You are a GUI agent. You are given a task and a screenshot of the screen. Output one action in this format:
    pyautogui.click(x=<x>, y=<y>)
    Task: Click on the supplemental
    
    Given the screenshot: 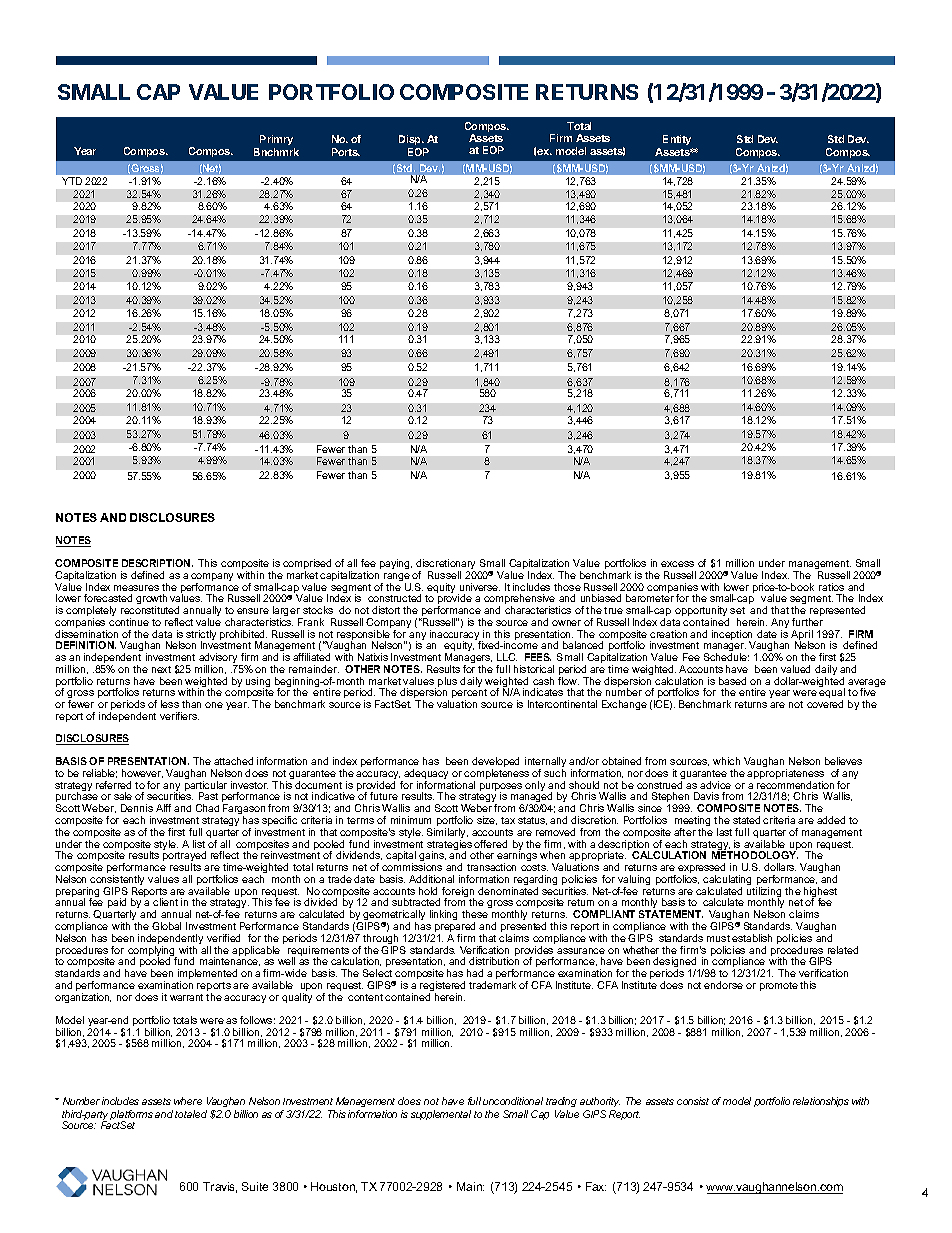 What is the action you would take?
    pyautogui.click(x=441, y=1115)
